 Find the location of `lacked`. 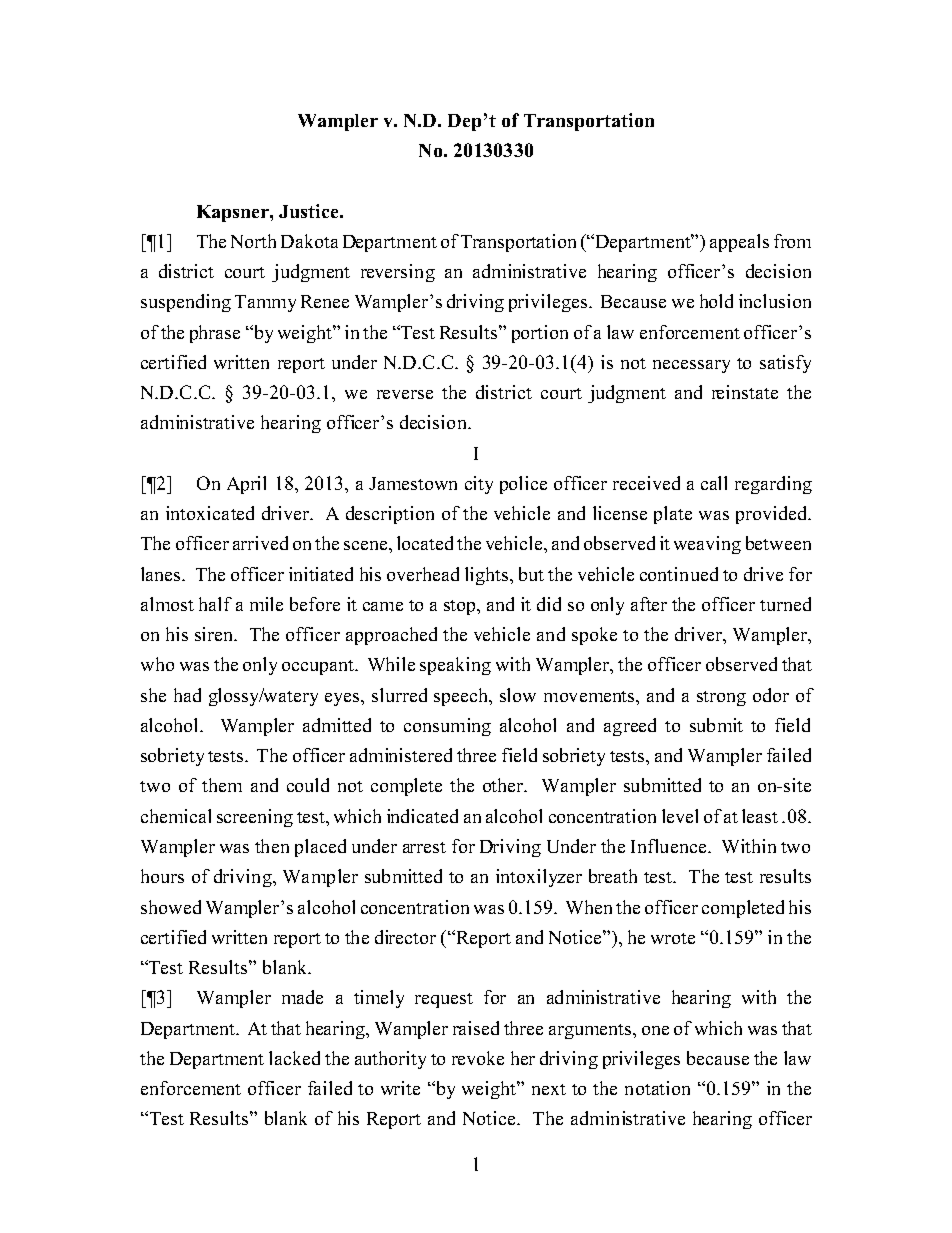

lacked is located at coordinates (294, 1058).
